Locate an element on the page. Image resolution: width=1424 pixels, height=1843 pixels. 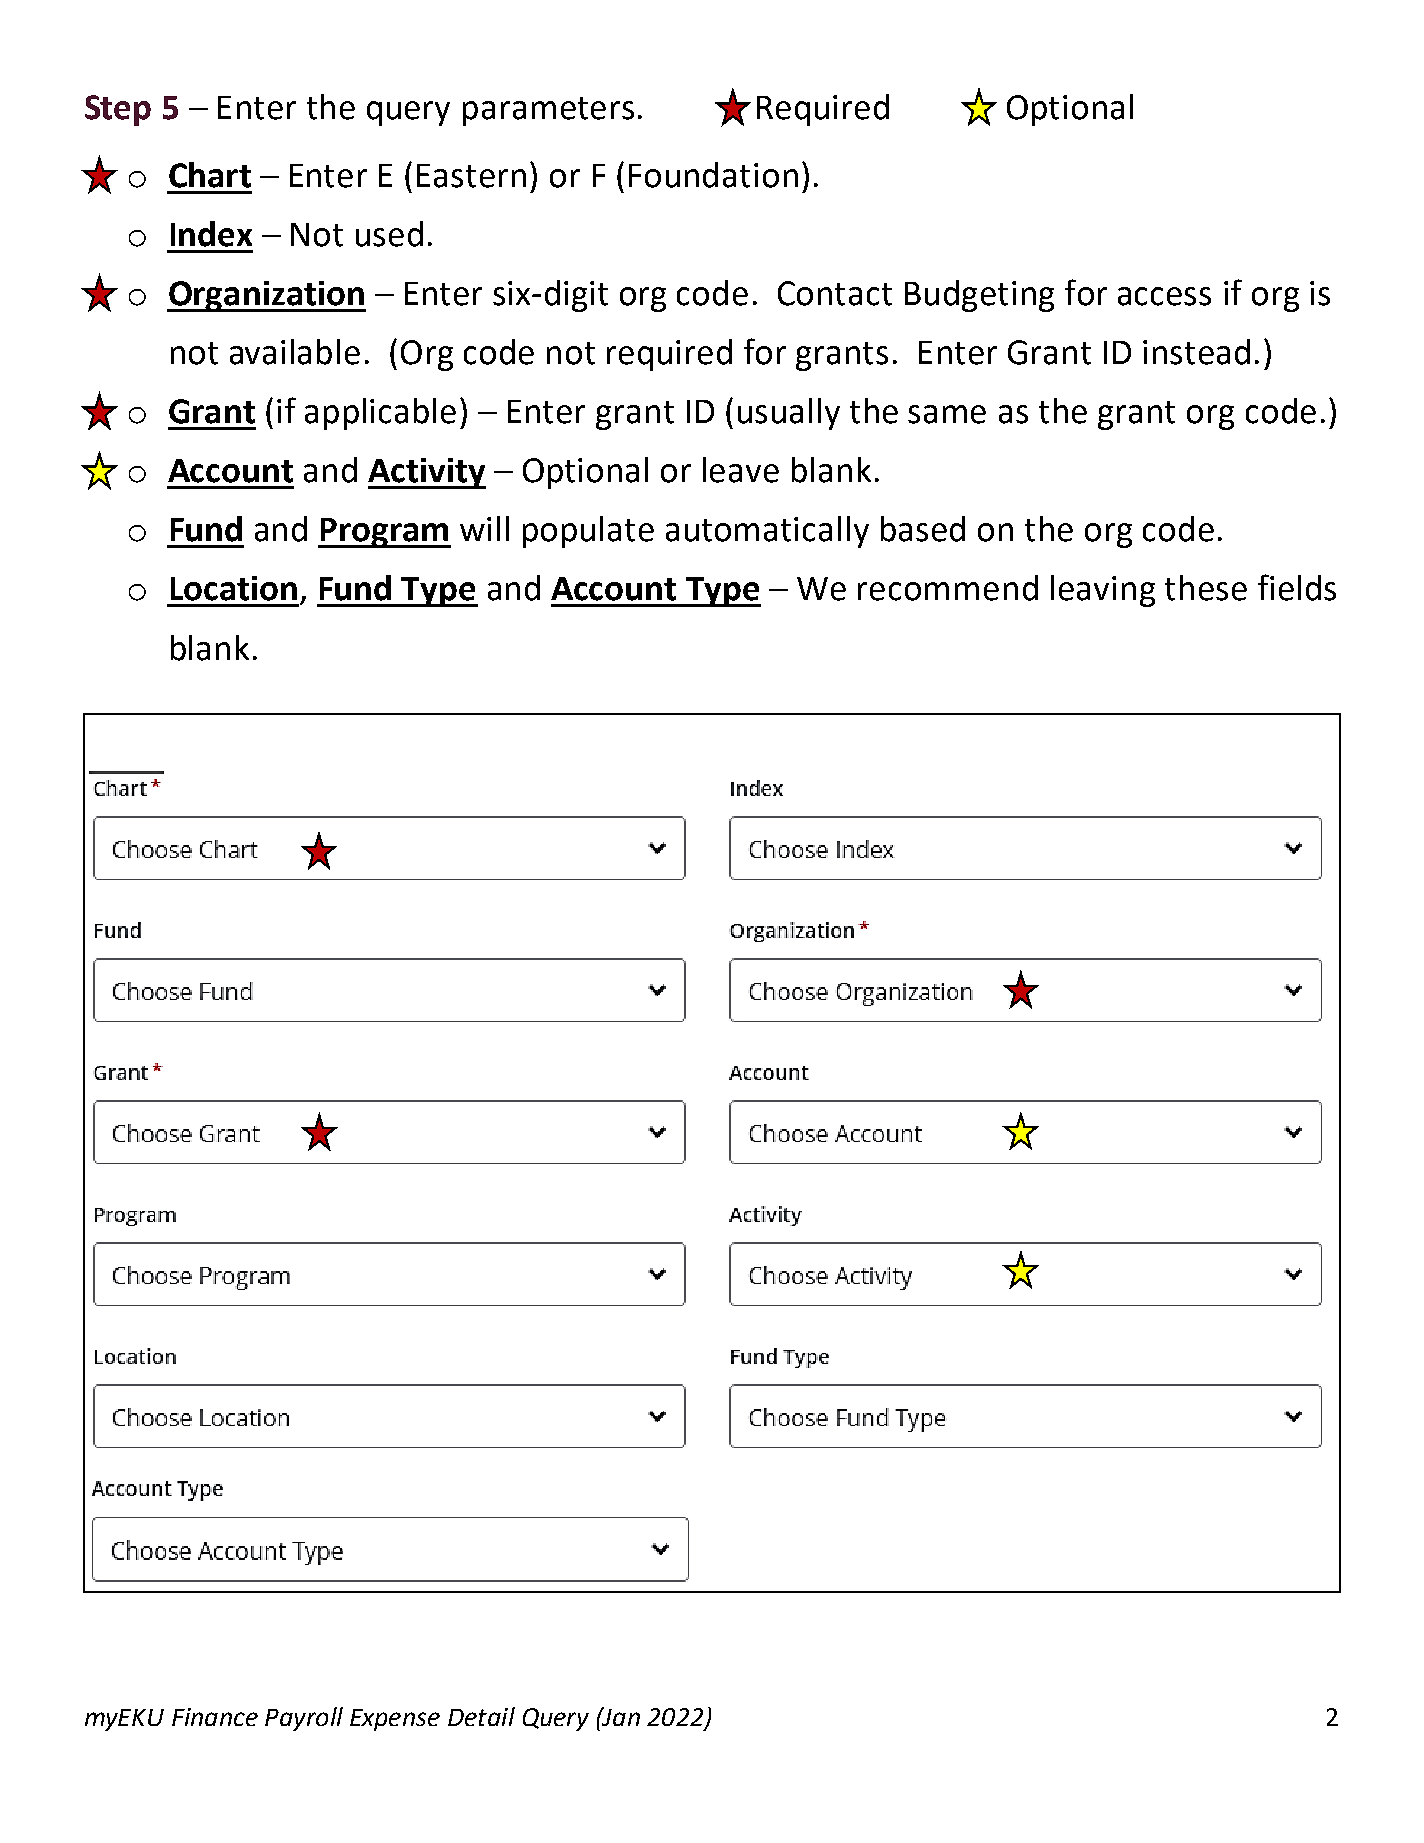
Chart is located at coordinates (210, 175).
